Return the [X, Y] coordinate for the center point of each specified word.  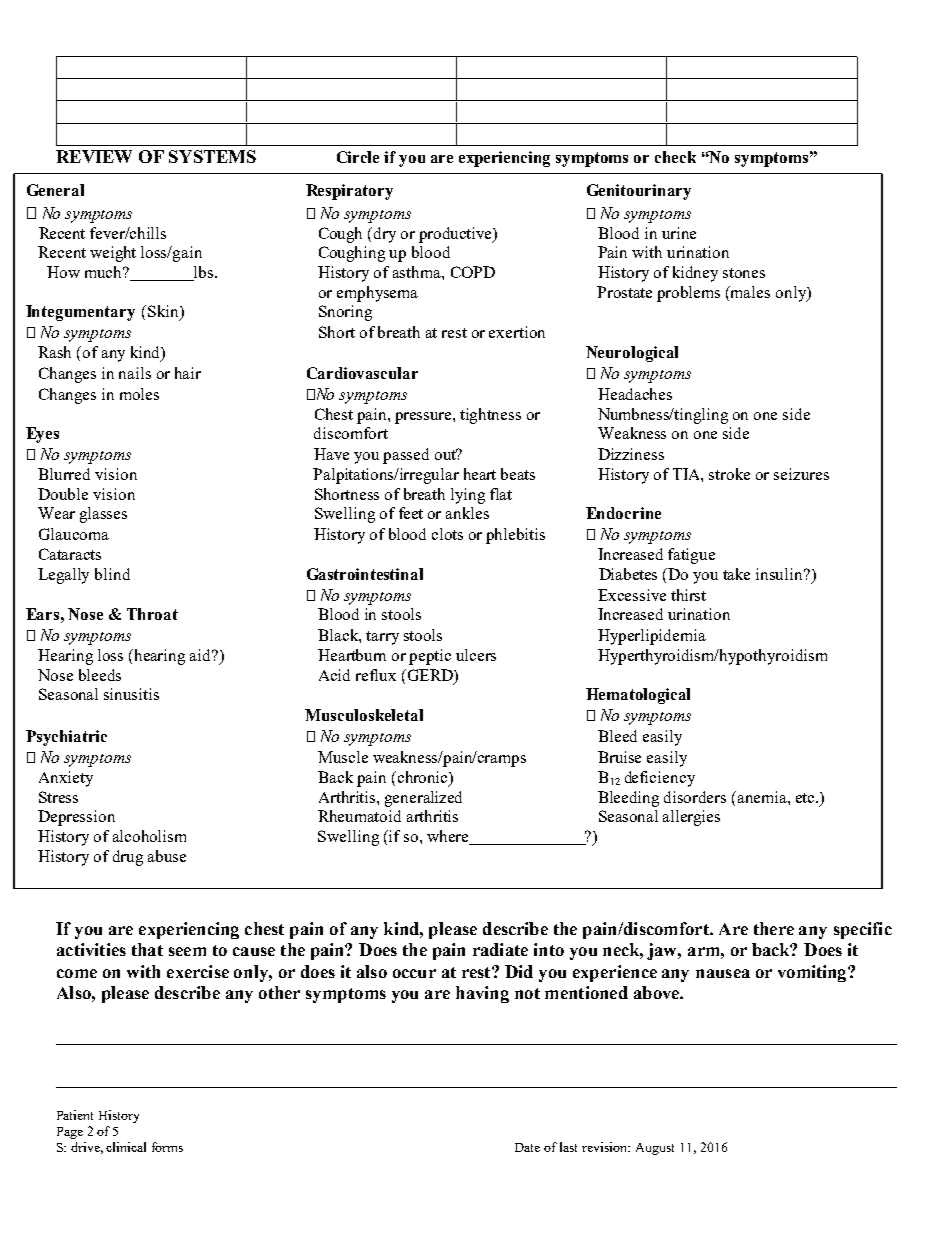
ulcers [476, 655]
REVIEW [94, 156]
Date [527, 1147]
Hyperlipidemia [652, 637]
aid [202, 655]
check [675, 157]
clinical [126, 1147]
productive [457, 235]
